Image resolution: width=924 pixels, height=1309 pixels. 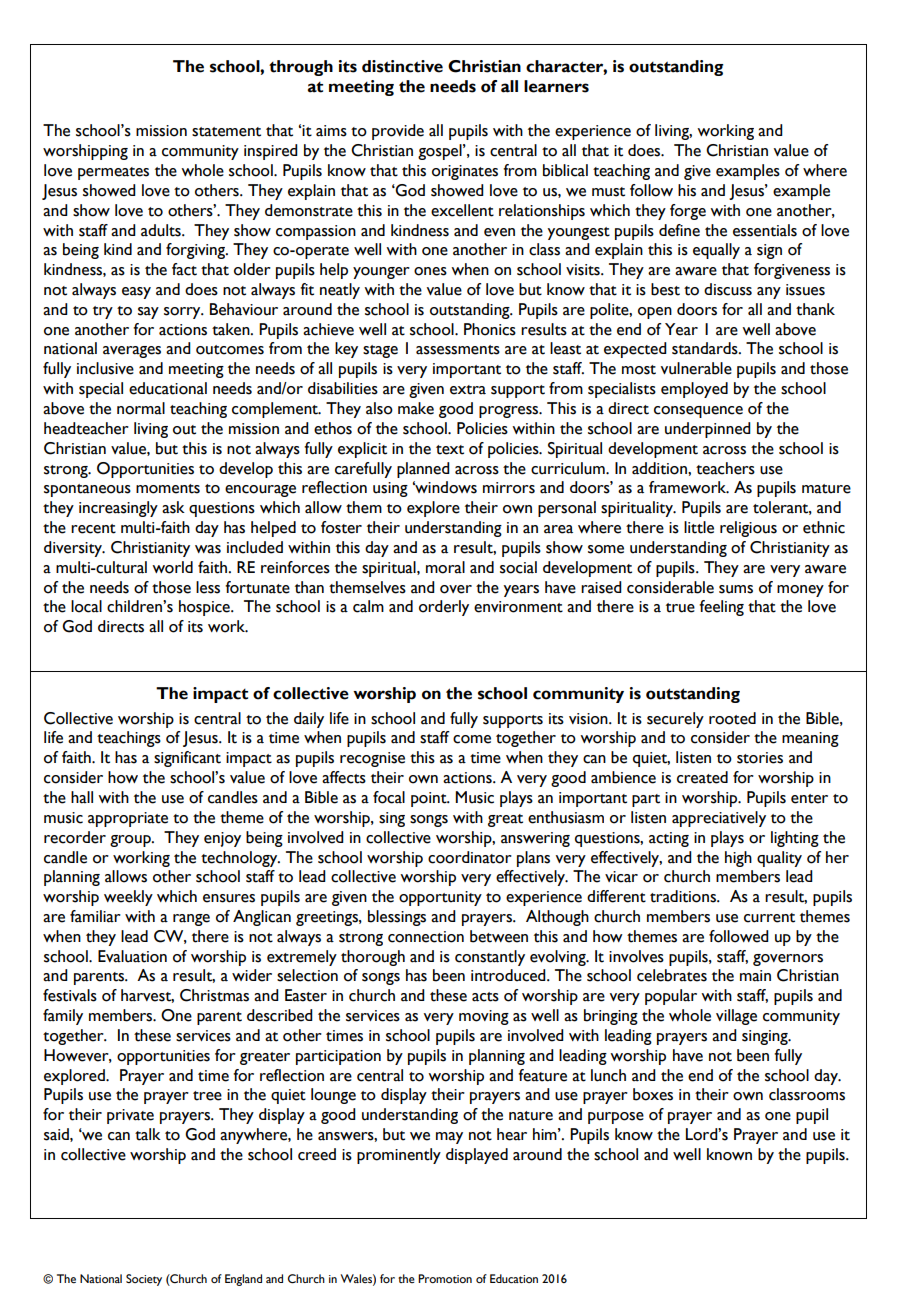 I want to click on orderly, so click(x=444, y=608).
